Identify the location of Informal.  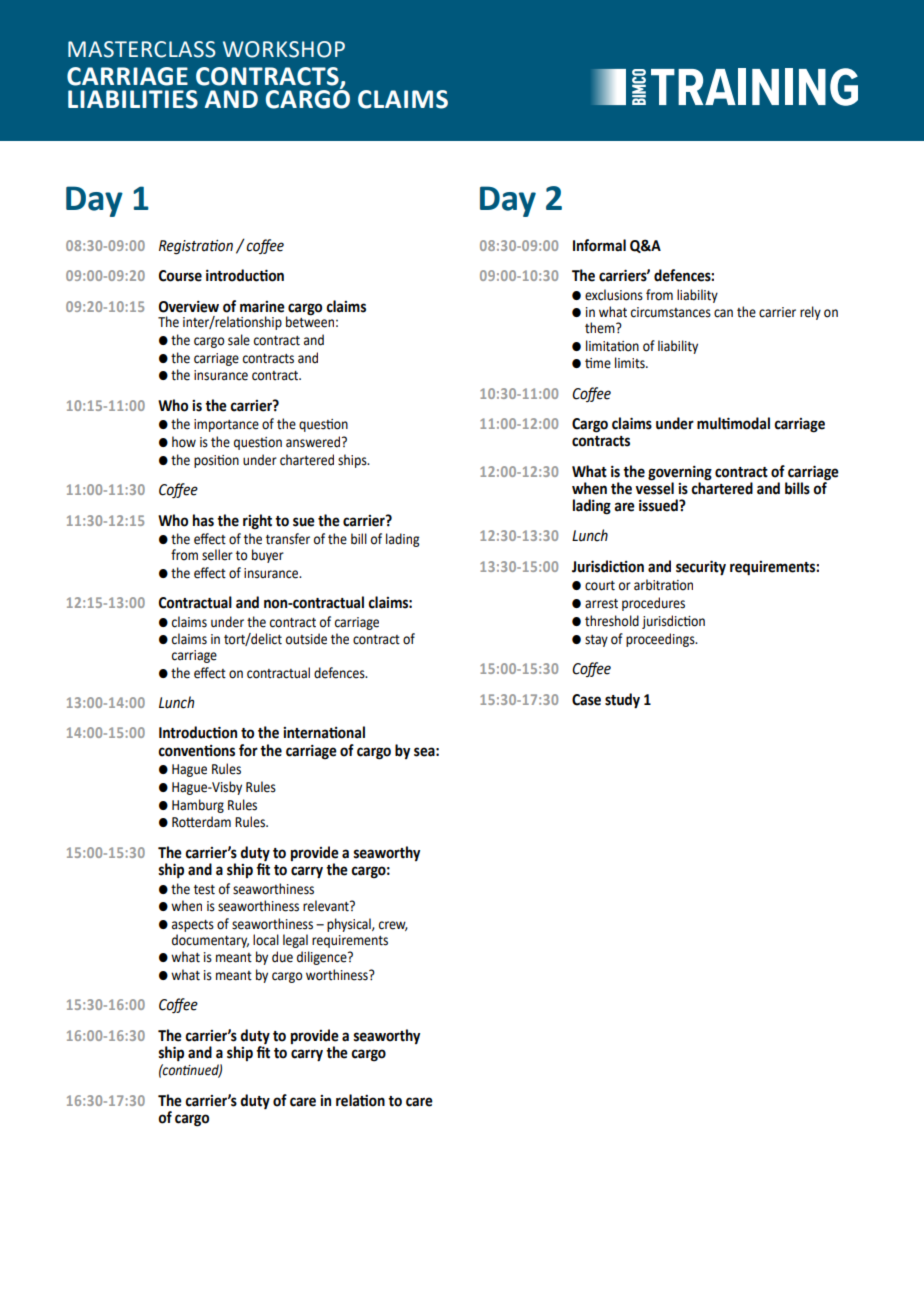
(599, 245).
